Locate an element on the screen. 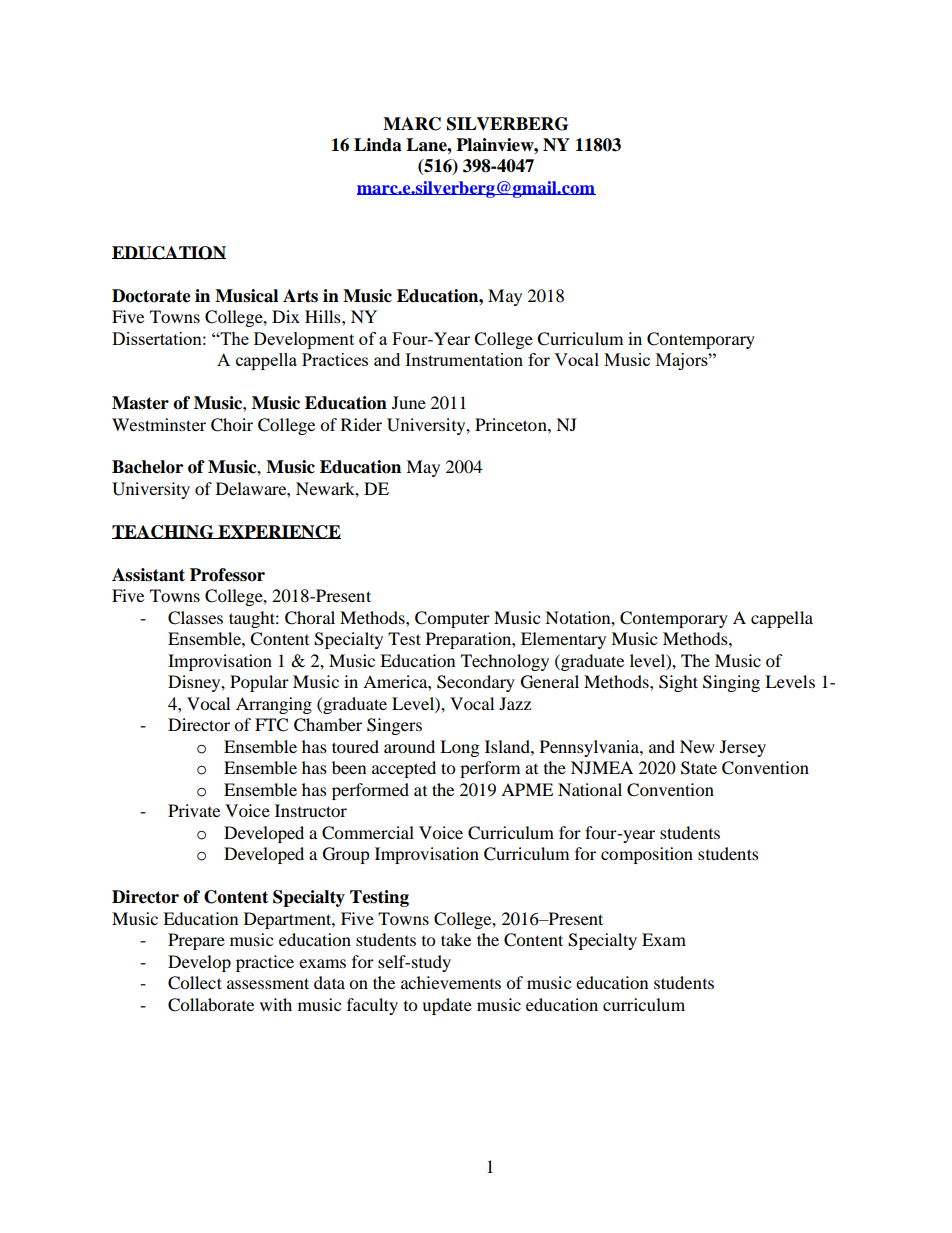  Princeton is located at coordinates (512, 424).
